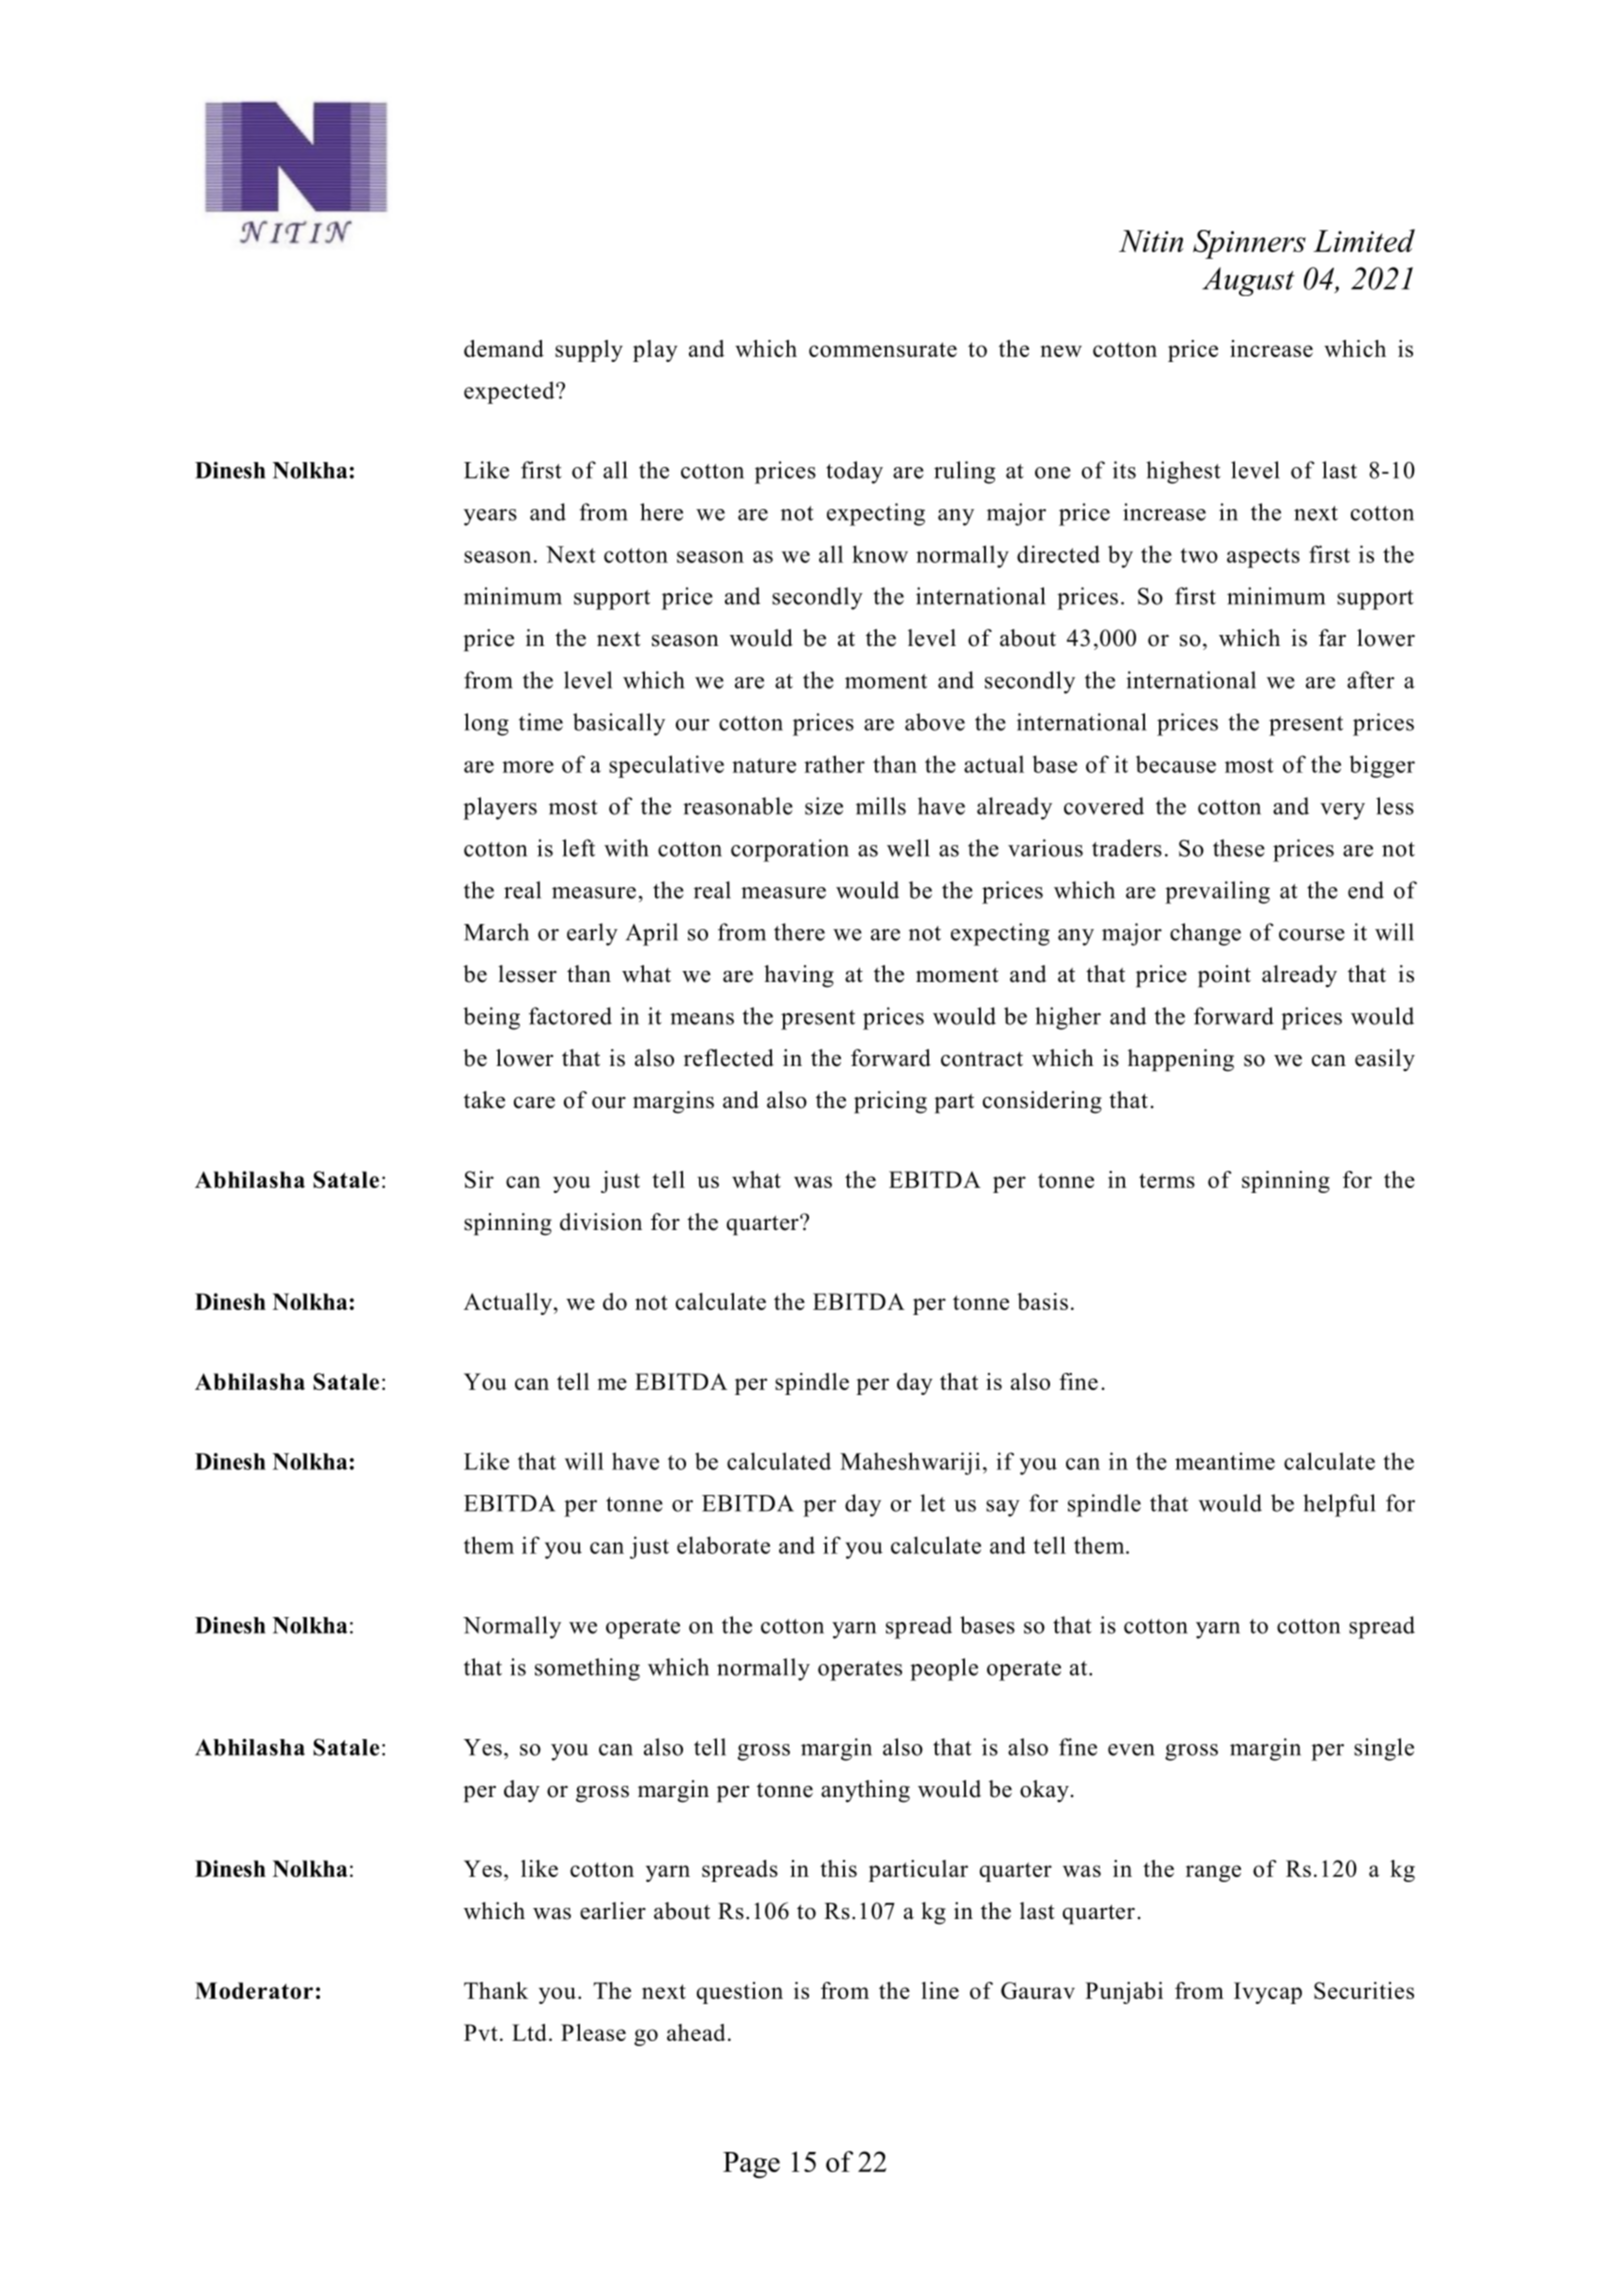 This page has width=1610, height=2276. What do you see at coordinates (479, 1179) in the page?
I see `Sir` at bounding box center [479, 1179].
